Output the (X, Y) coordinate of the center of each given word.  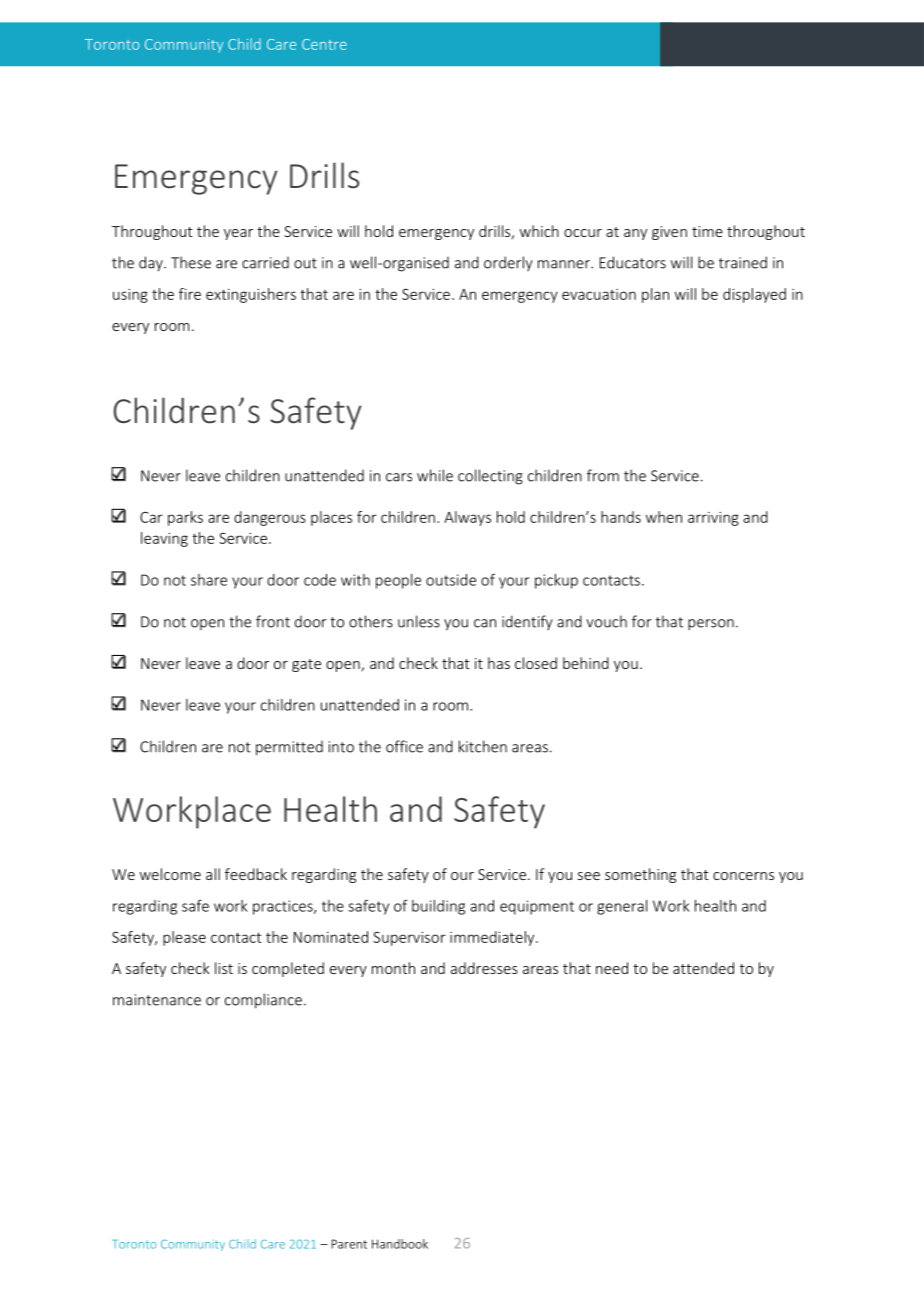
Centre (324, 44)
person (711, 624)
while (435, 475)
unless (419, 621)
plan (655, 295)
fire (190, 294)
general (622, 907)
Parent (349, 1244)
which (539, 231)
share (209, 580)
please (184, 938)
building (438, 907)
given (669, 233)
